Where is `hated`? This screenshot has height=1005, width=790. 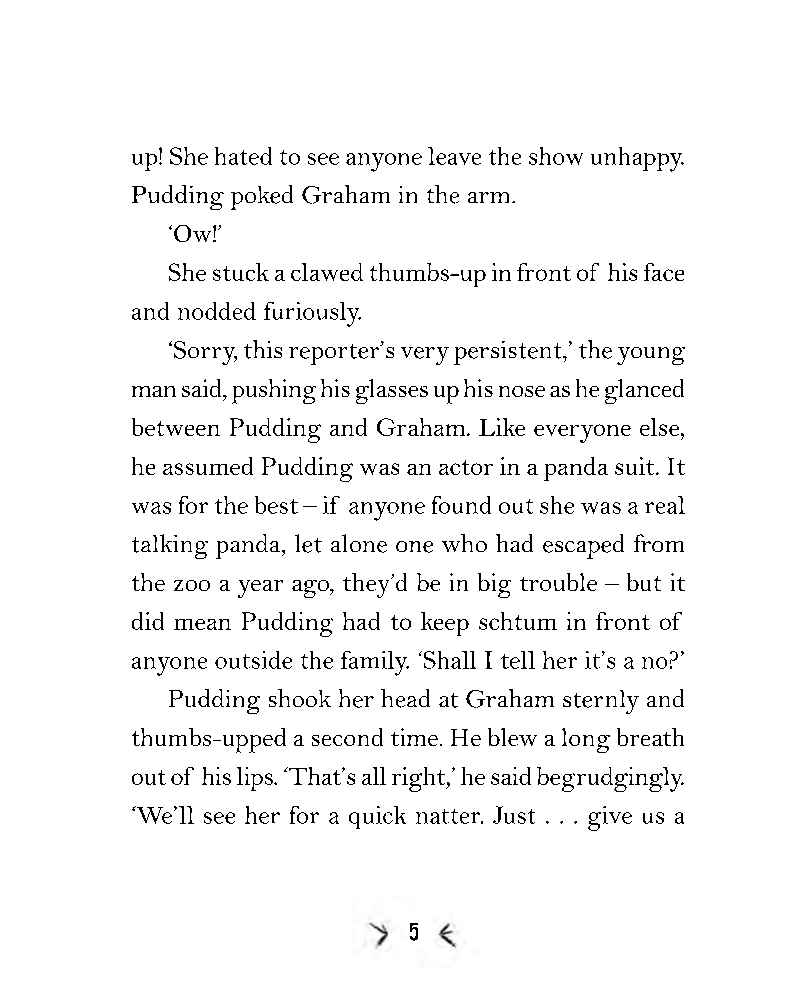
hated is located at coordinates (243, 156).
